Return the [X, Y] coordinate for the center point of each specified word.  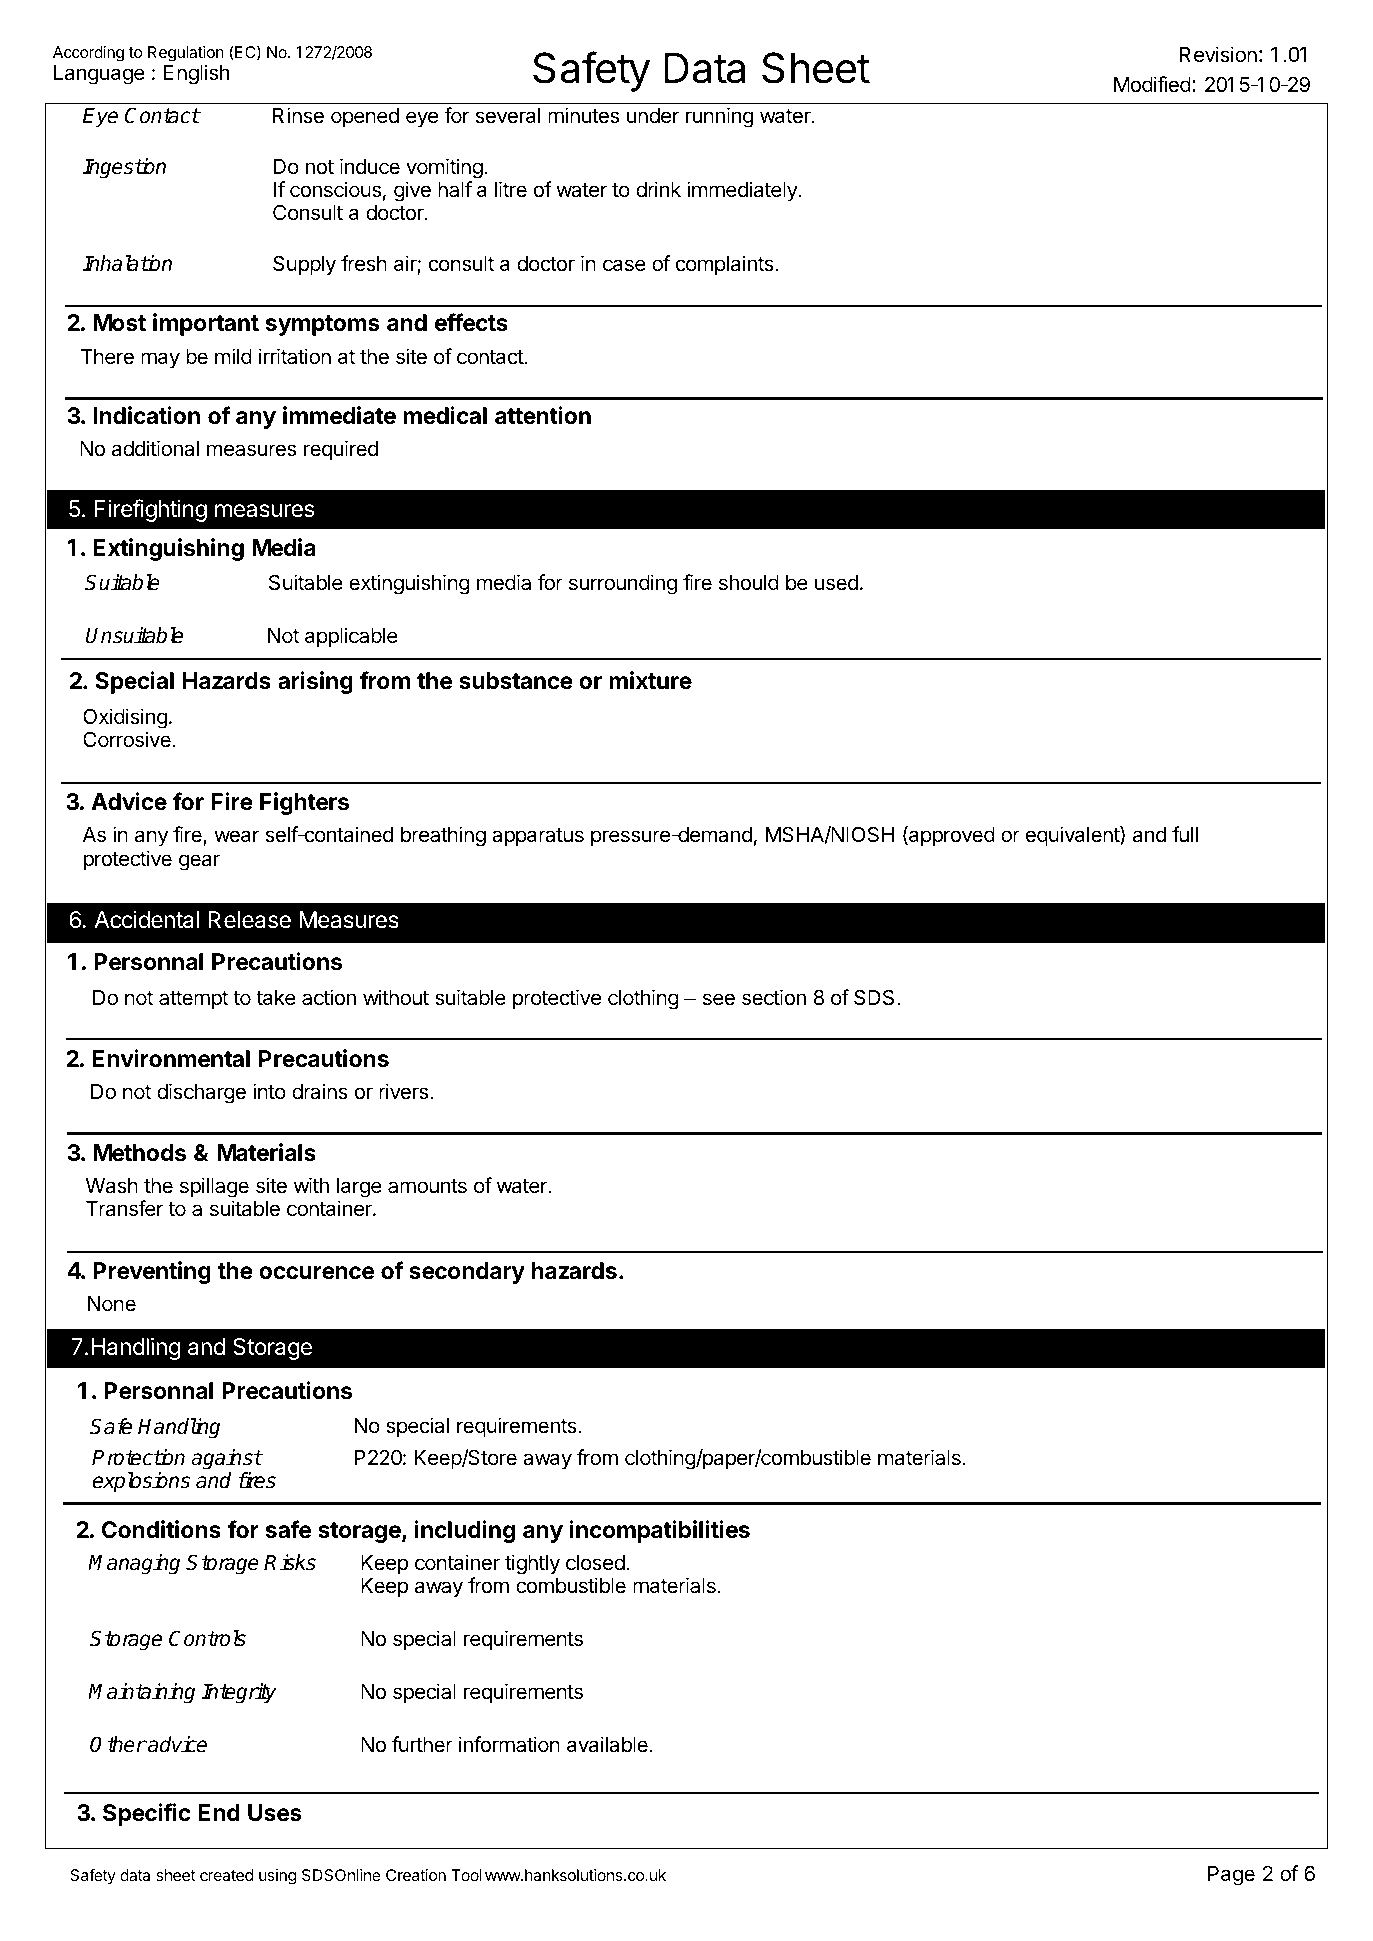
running [719, 117]
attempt [193, 1000]
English [196, 74]
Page [1231, 1876]
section [774, 997]
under [653, 116]
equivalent [1073, 836]
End [219, 1812]
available [608, 1744]
